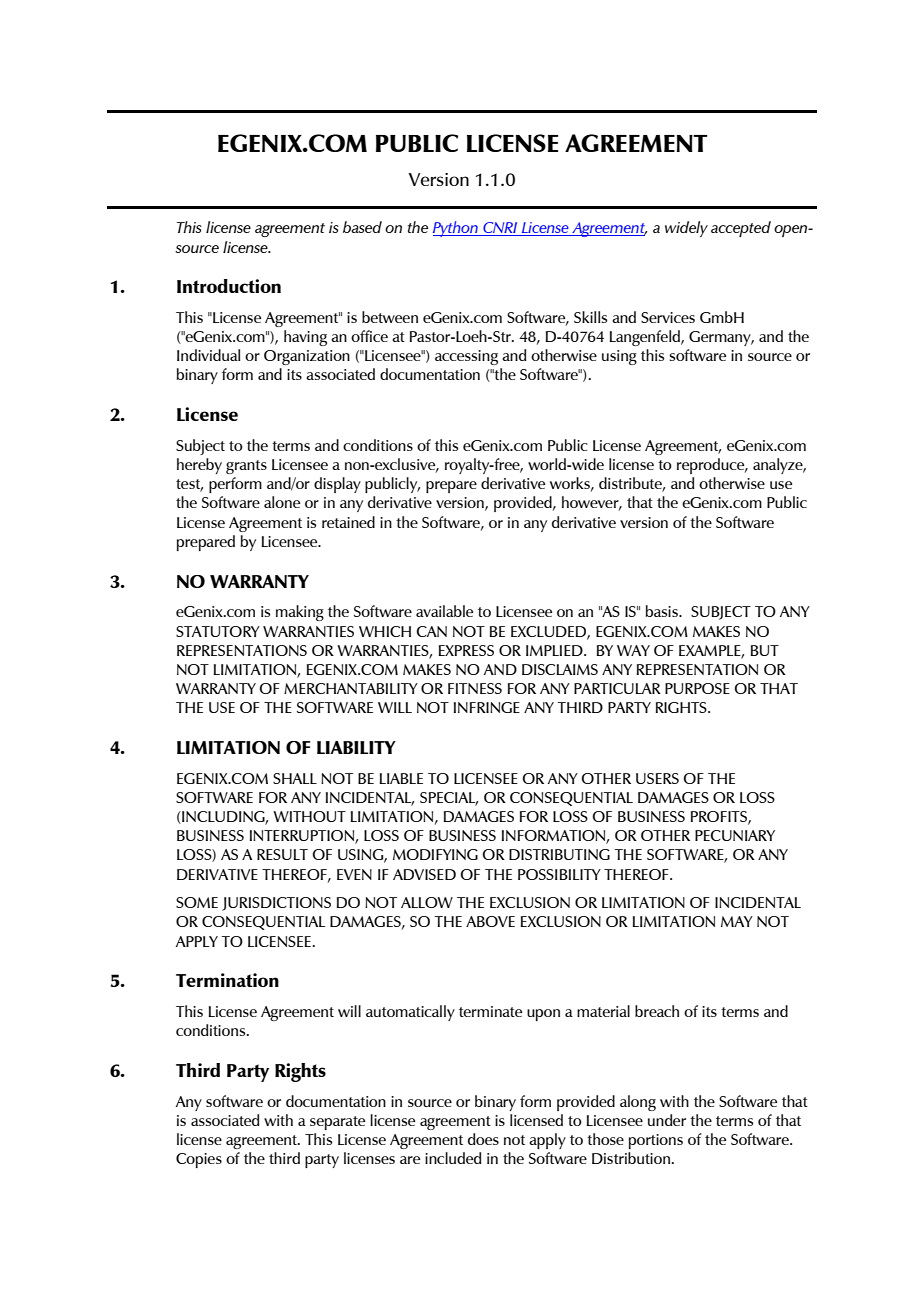  What do you see at coordinates (229, 286) in the screenshot?
I see `Introduction` at bounding box center [229, 286].
